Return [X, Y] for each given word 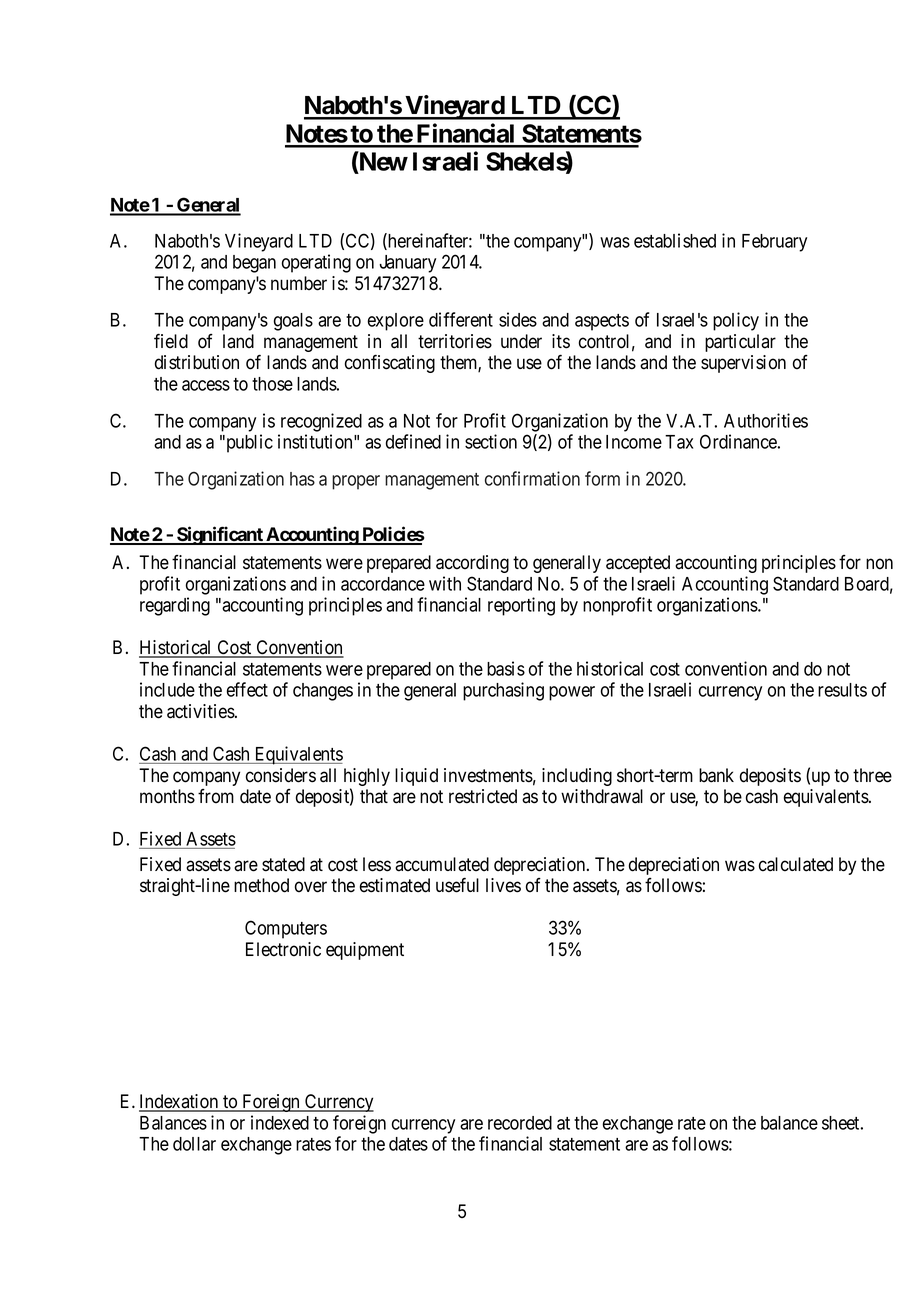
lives [503, 885]
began [254, 264]
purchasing [503, 691]
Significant [220, 535]
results [842, 690]
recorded [520, 1123]
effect [247, 689]
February [774, 243]
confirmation [532, 478]
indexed [280, 1122]
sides [518, 319]
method [261, 885]
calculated [796, 864]
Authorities [766, 420]
